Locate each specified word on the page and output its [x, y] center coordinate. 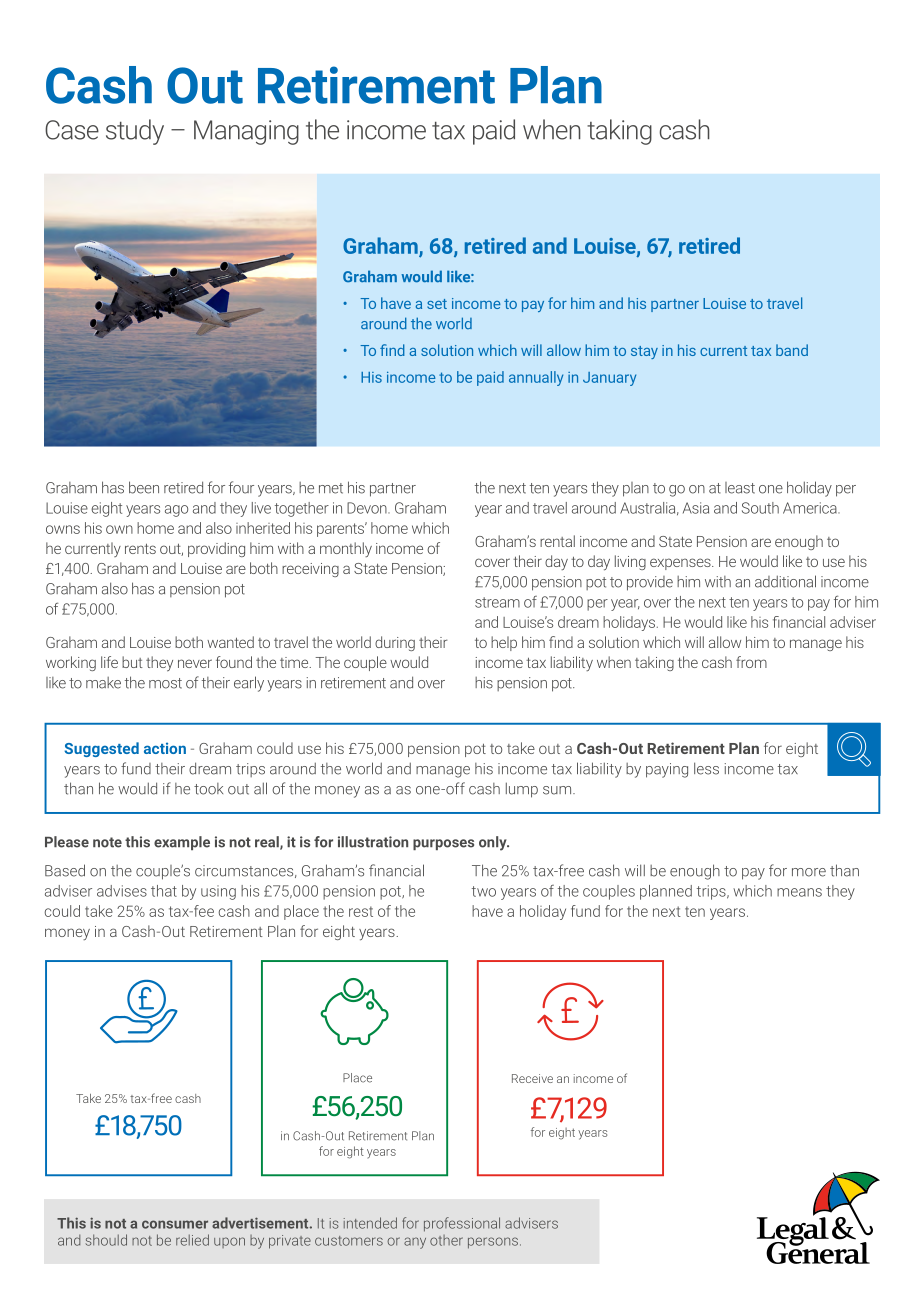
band [792, 350]
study [135, 132]
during [395, 643]
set [437, 304]
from [751, 662]
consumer [175, 1224]
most [165, 683]
